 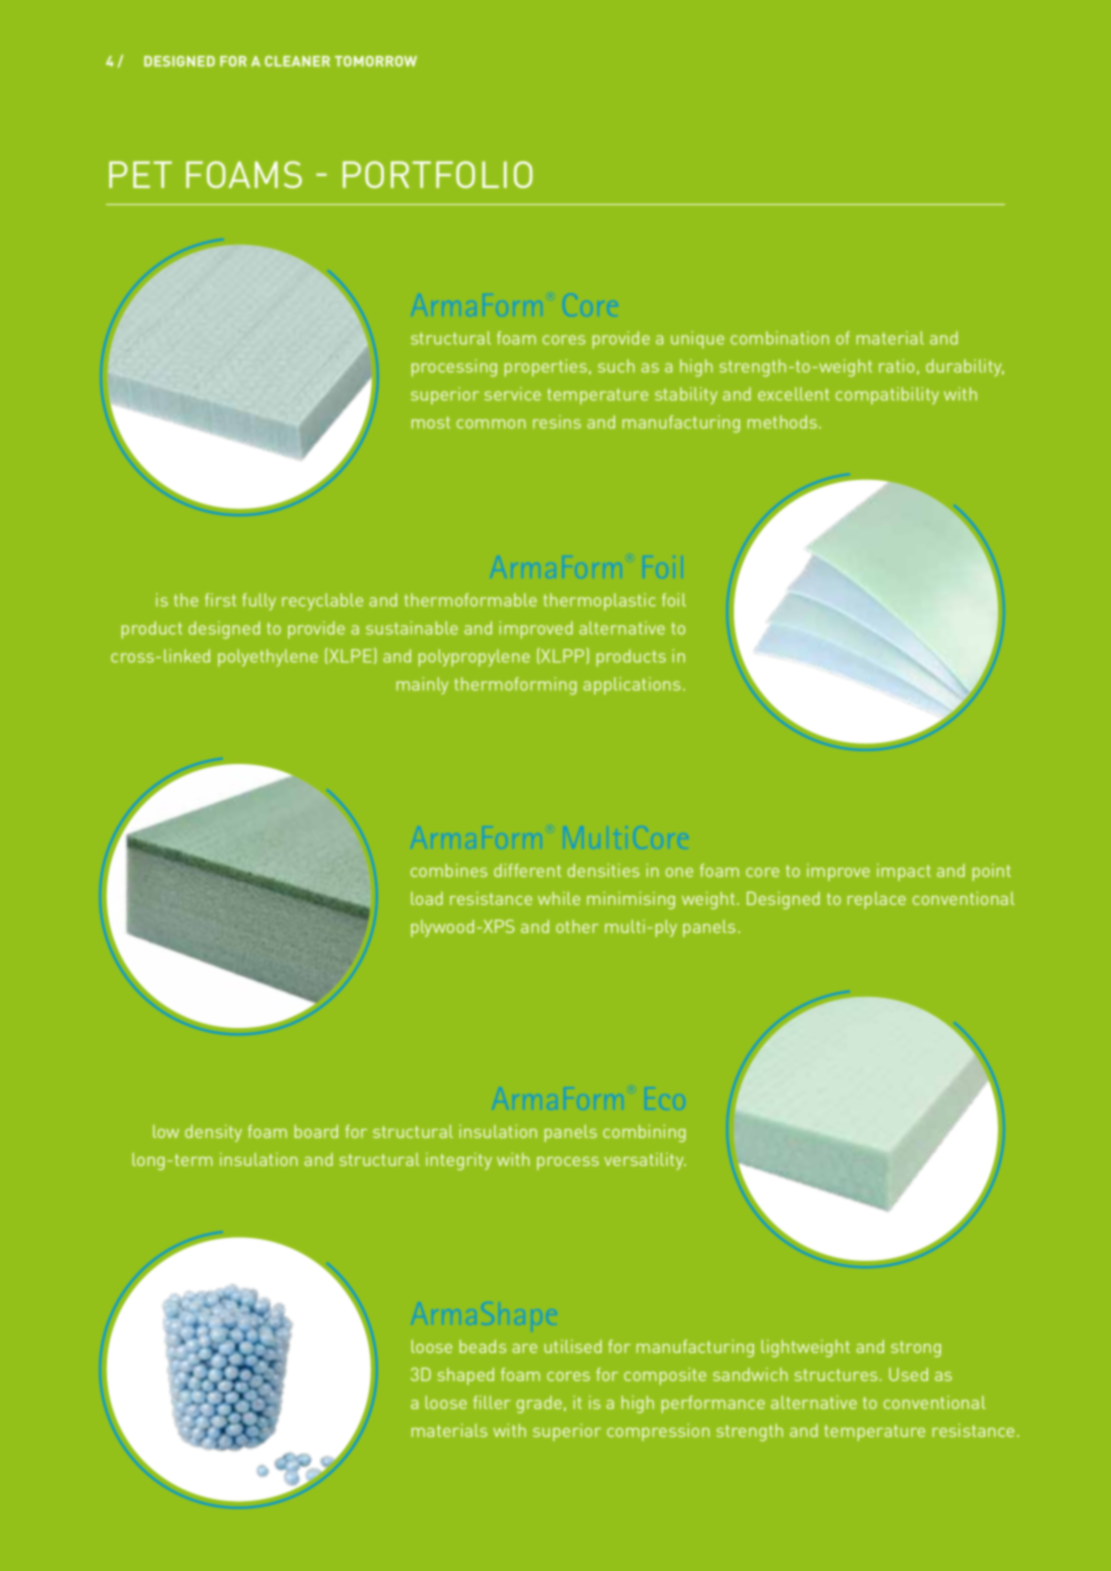 What do you see at coordinates (780, 338) in the screenshot?
I see `combination` at bounding box center [780, 338].
